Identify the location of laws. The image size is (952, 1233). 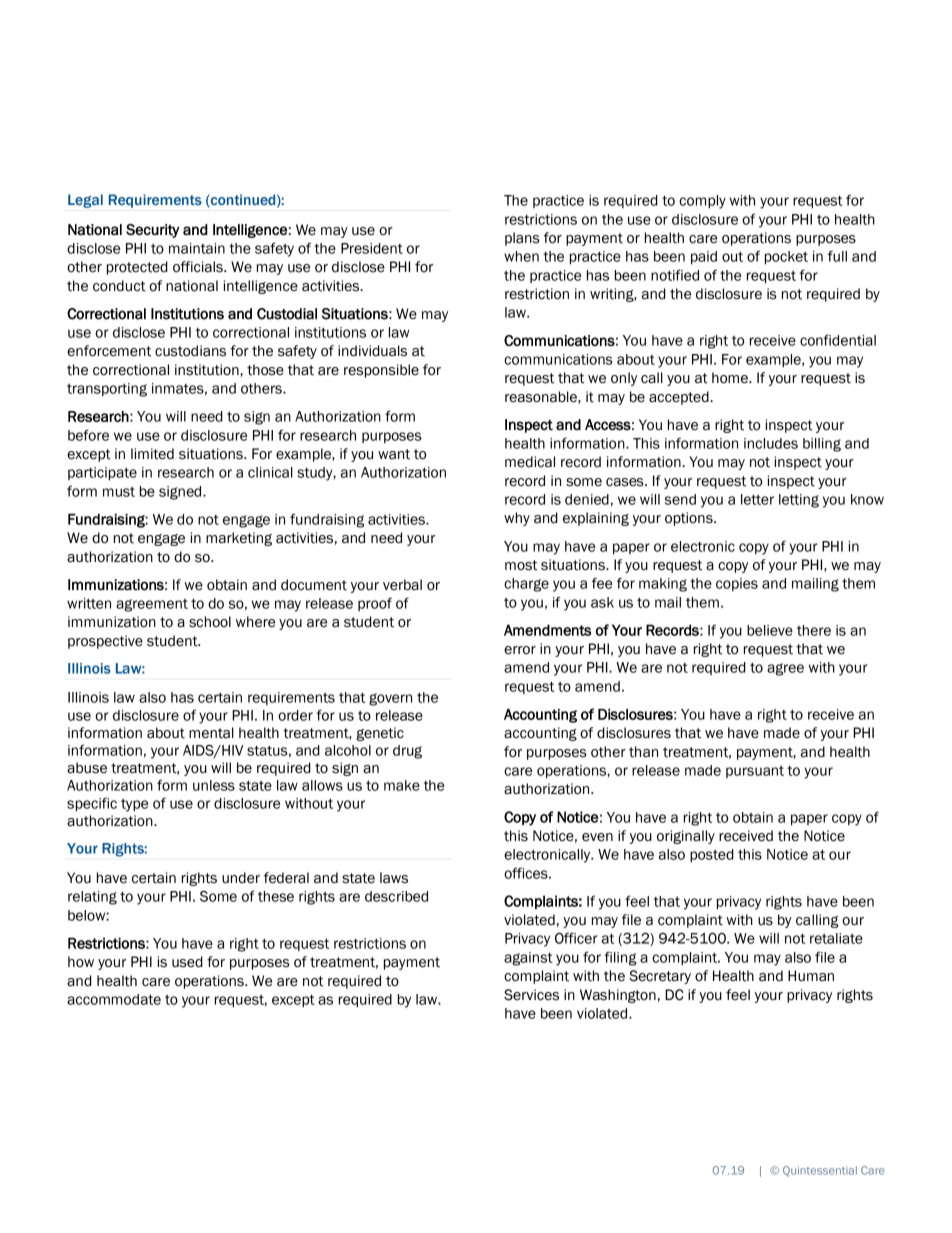
(394, 878).
